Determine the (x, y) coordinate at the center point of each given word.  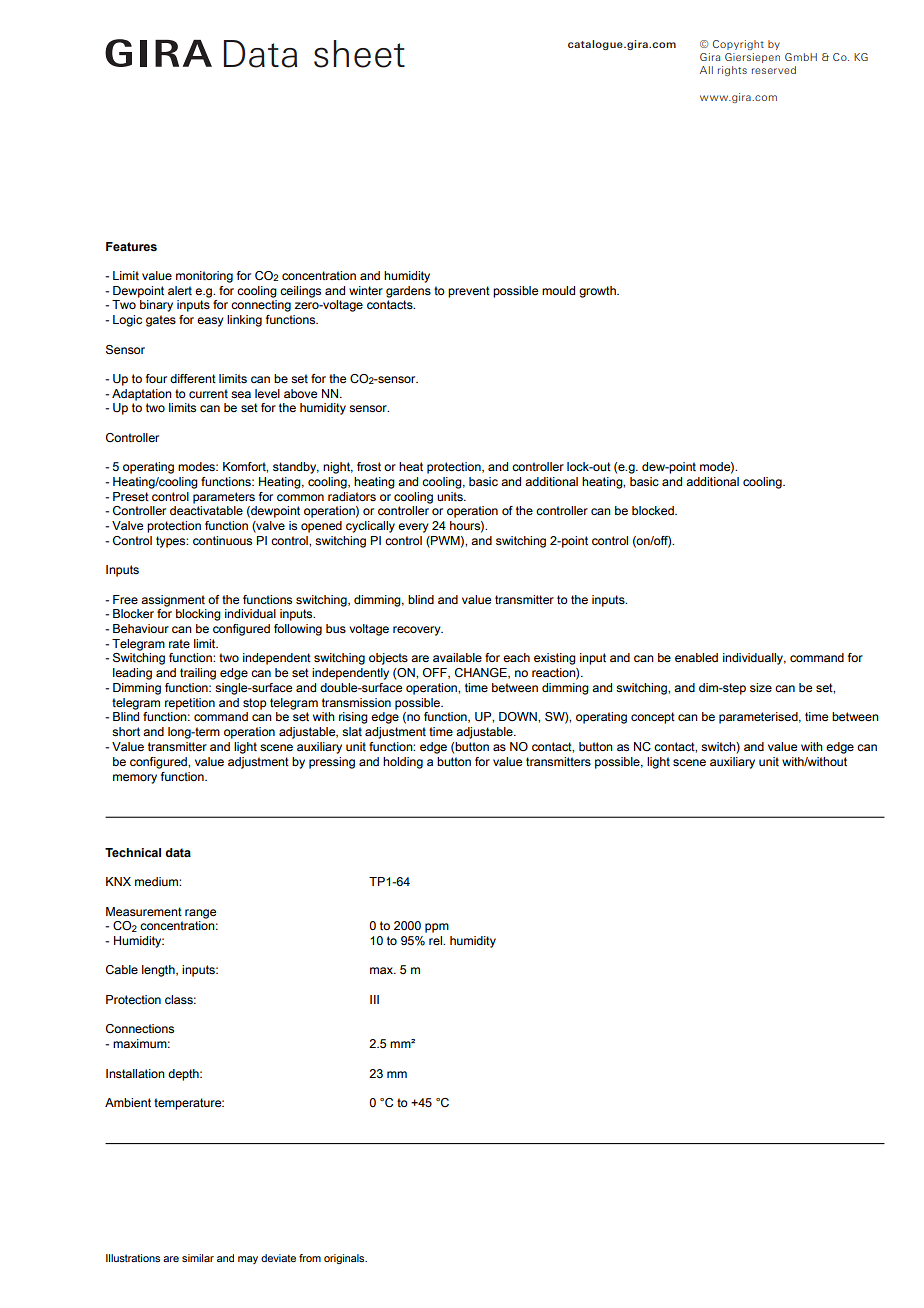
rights (732, 71)
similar (198, 1258)
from (310, 1258)
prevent (469, 292)
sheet (359, 54)
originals (345, 1259)
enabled (696, 657)
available (457, 657)
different (193, 378)
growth (598, 292)
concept (653, 718)
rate (179, 643)
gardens (408, 292)
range (200, 914)
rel (436, 940)
